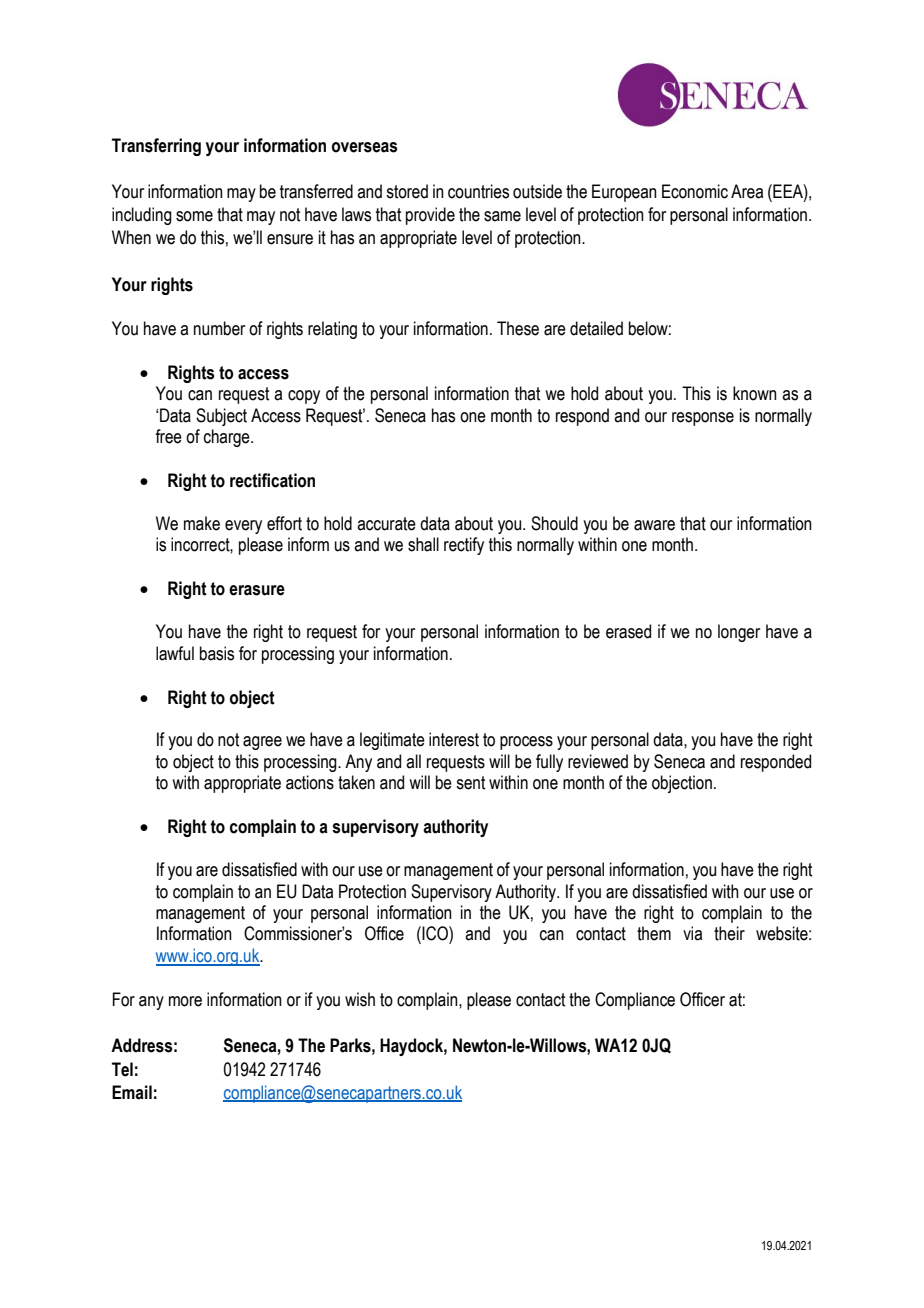 Image resolution: width=924 pixels, height=1308 pixels. Describe the element at coordinates (407, 191) in the document. I see `stored` at that location.
